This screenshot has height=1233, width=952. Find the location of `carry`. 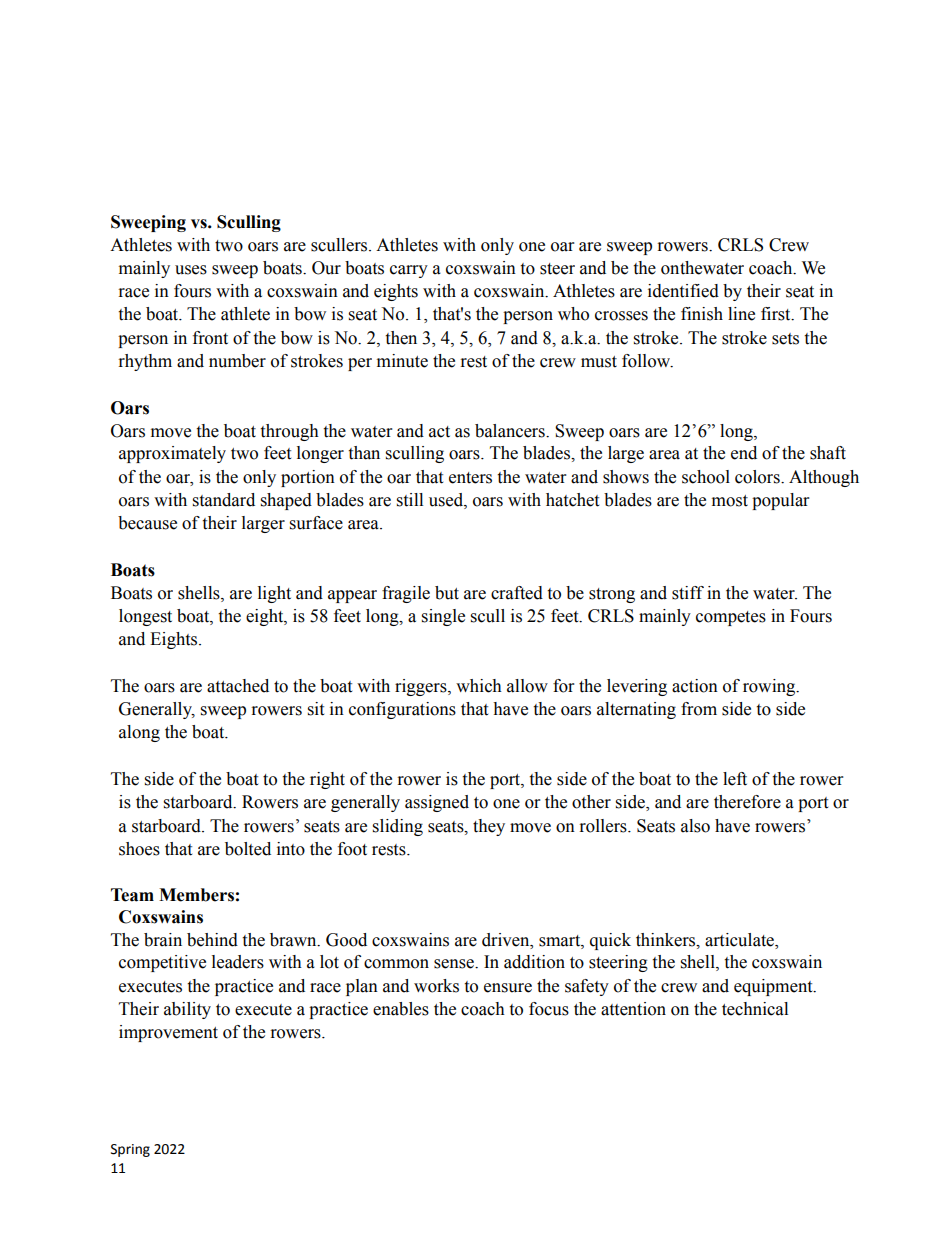

carry is located at coordinates (409, 271).
